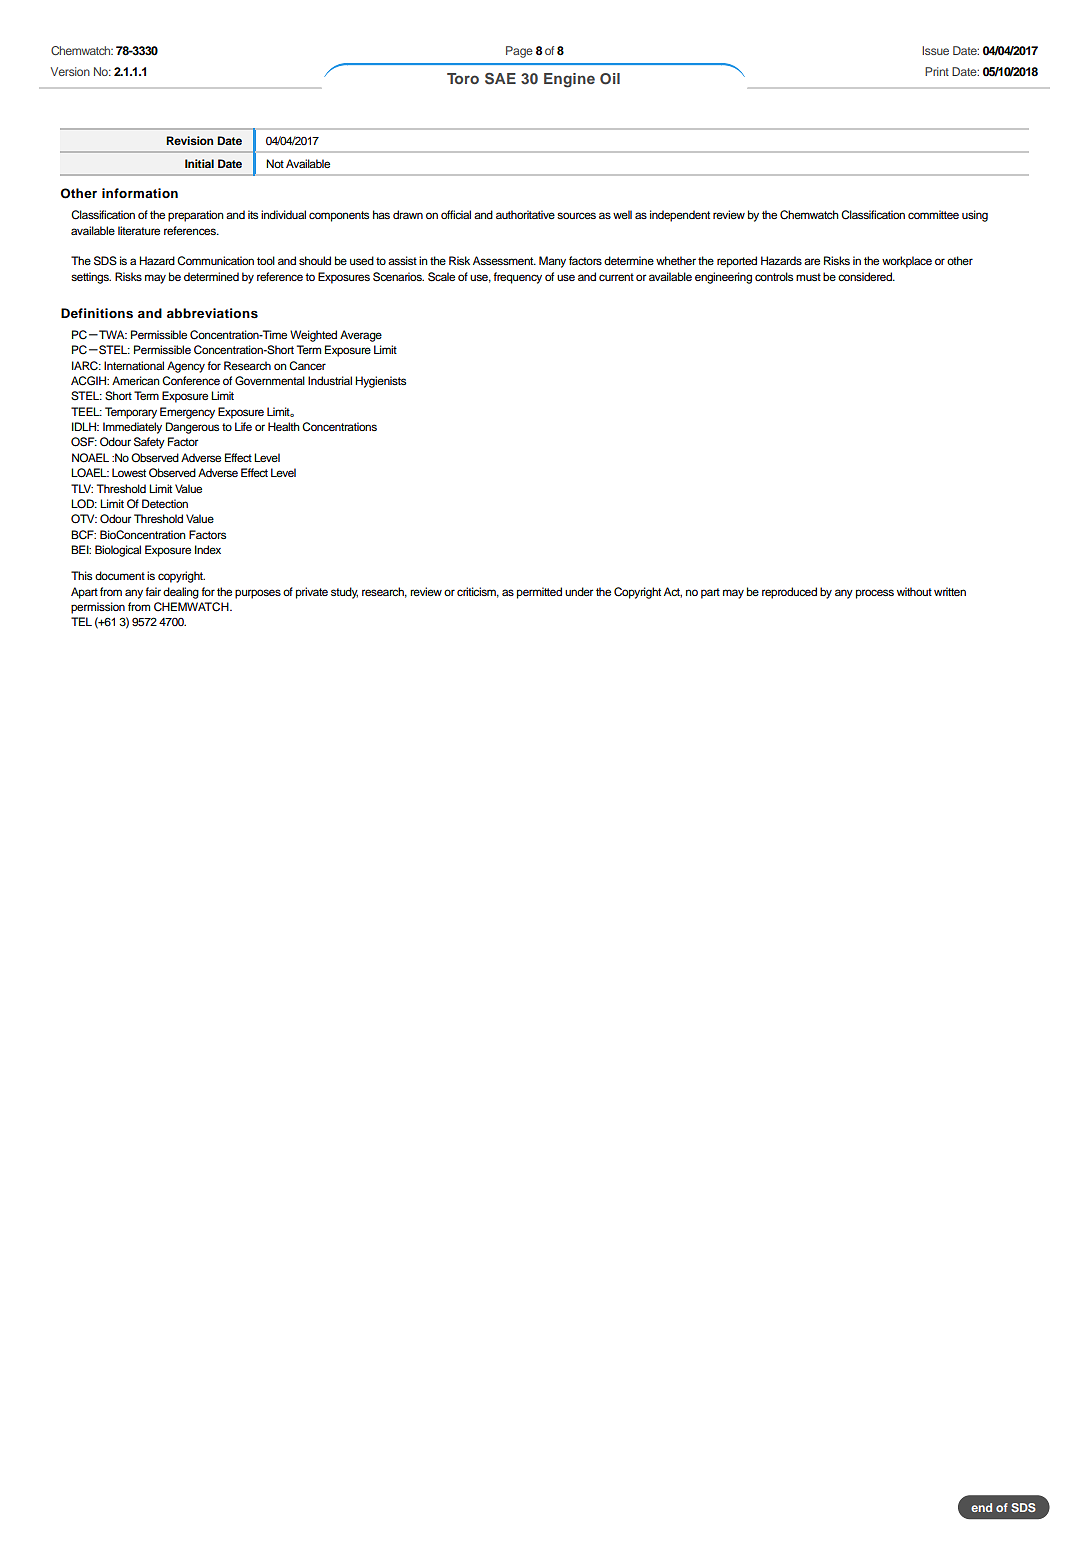 The width and height of the screenshot is (1089, 1541). What do you see at coordinates (937, 71) in the screenshot?
I see `Print` at bounding box center [937, 71].
